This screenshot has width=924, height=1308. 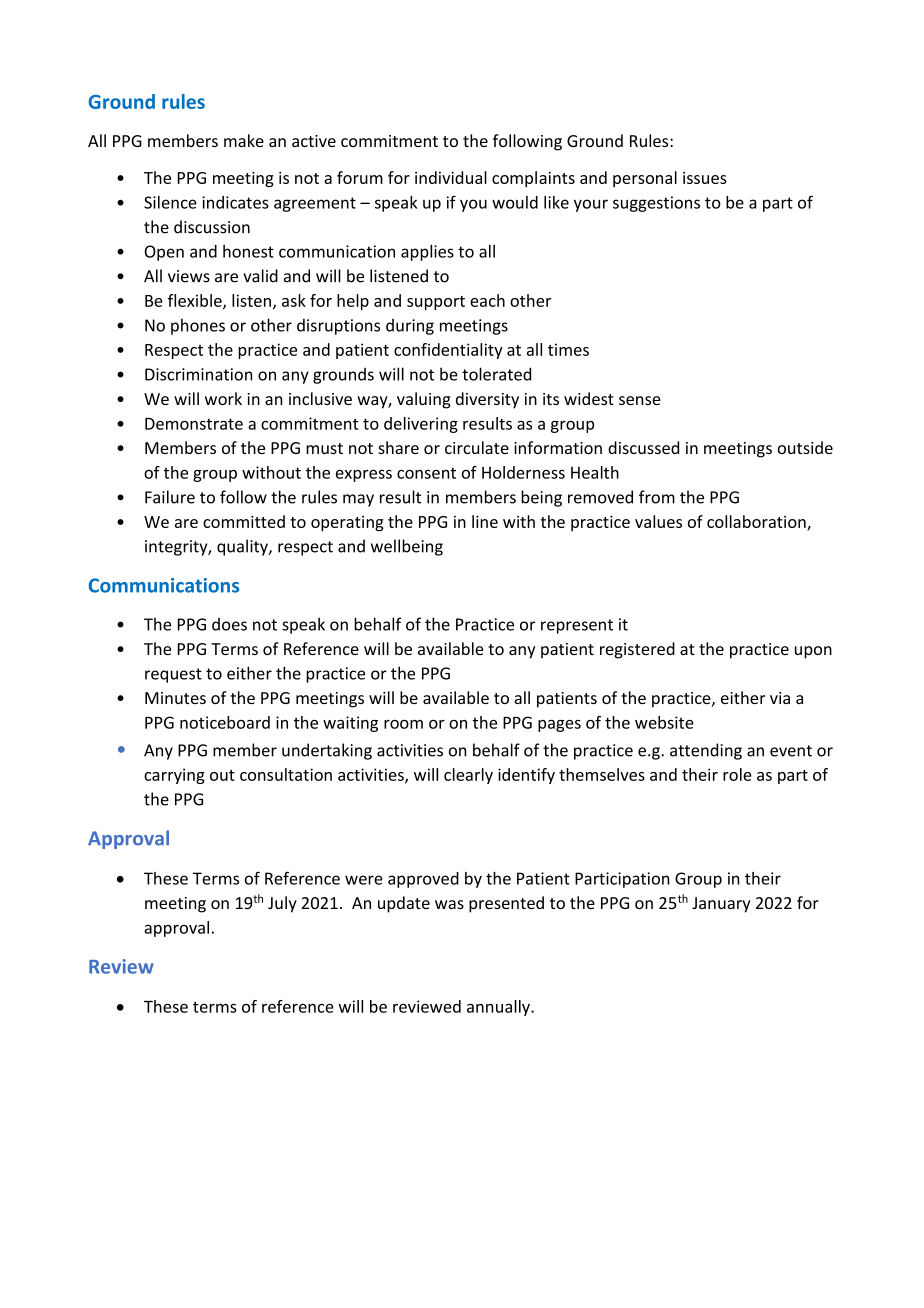 What do you see at coordinates (477, 447) in the screenshot?
I see `circulate` at bounding box center [477, 447].
